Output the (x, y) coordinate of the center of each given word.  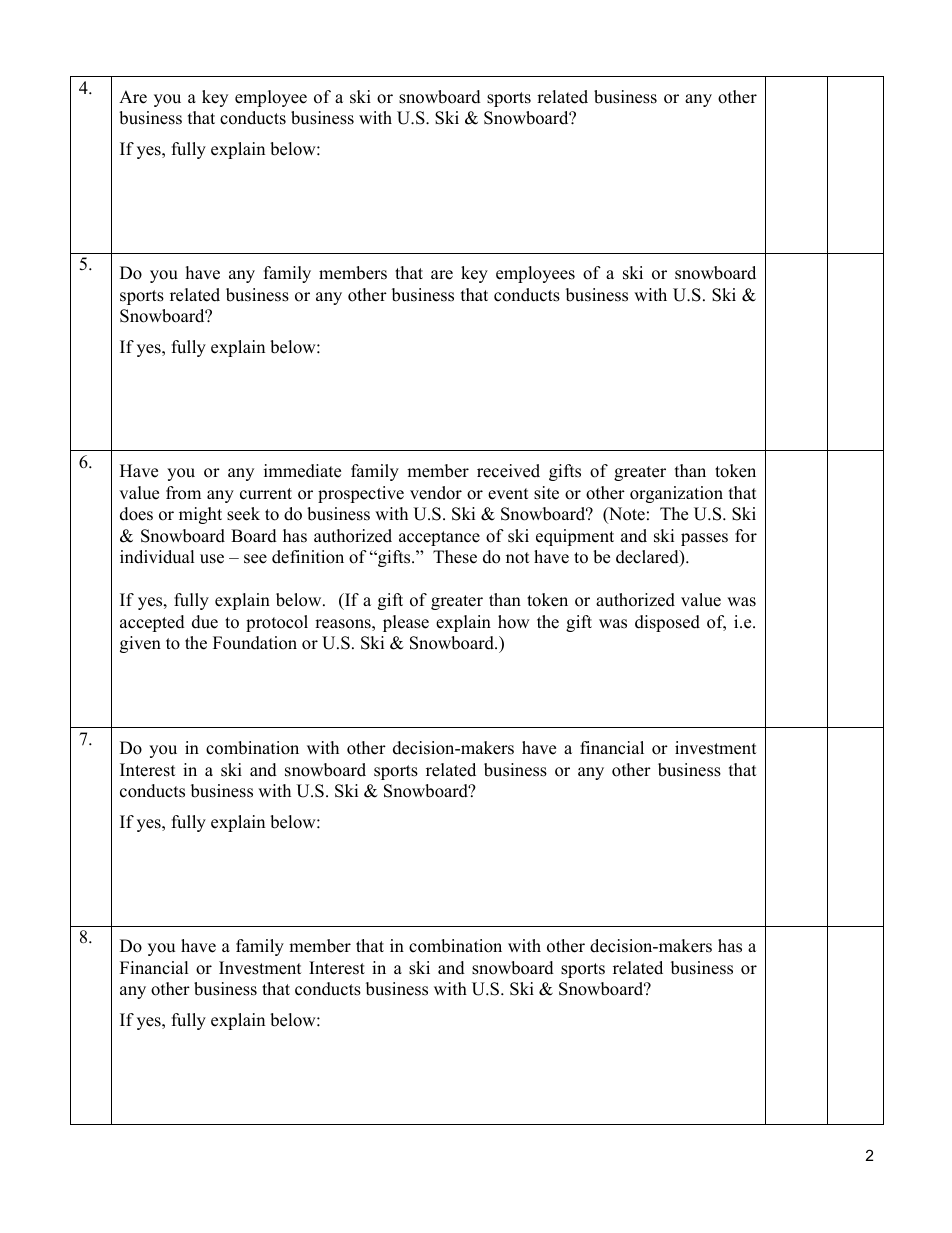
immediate (302, 471)
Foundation (255, 643)
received (508, 471)
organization (676, 494)
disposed (667, 623)
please (406, 623)
